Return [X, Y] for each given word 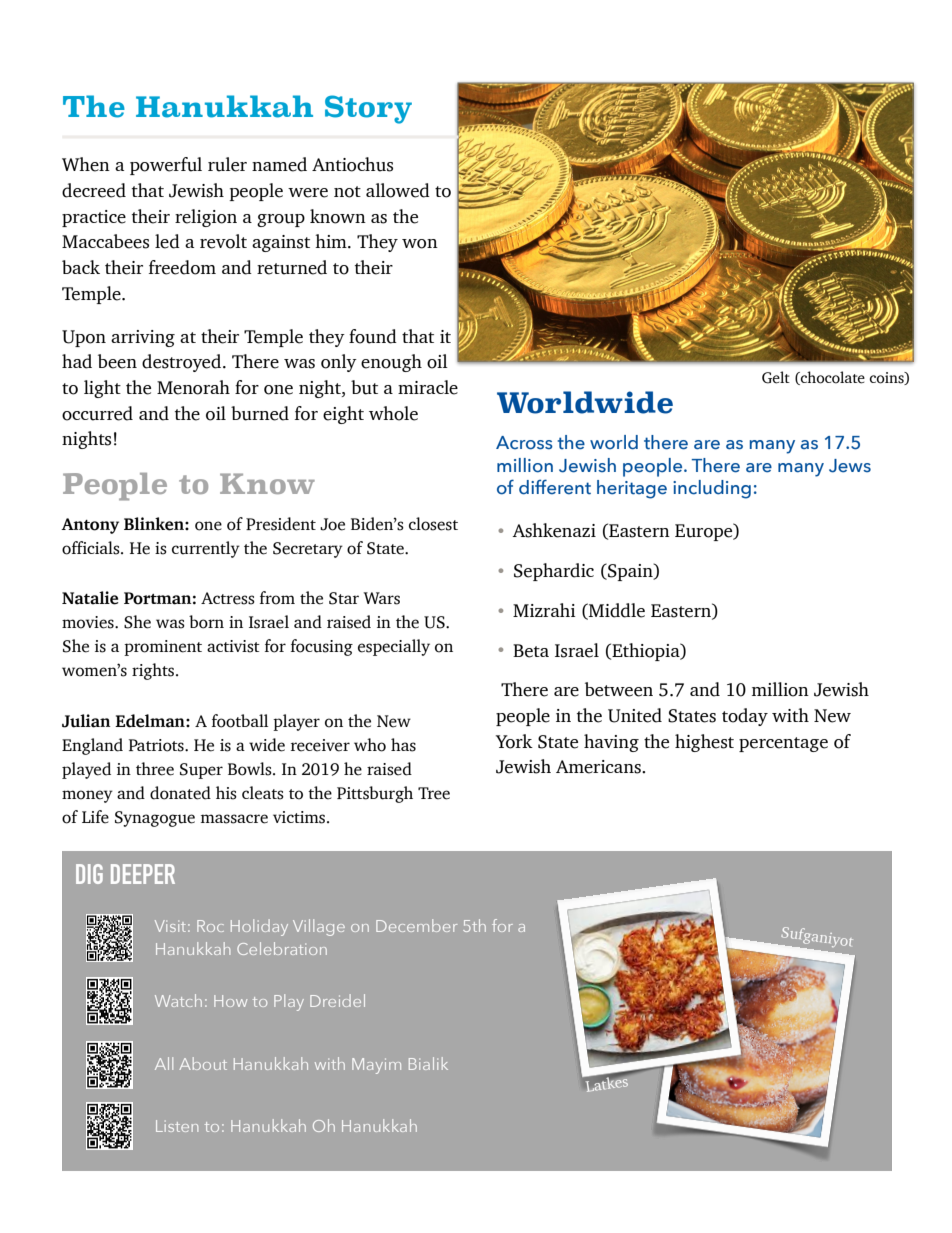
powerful [166, 166]
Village [319, 927]
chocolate [832, 378]
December [416, 925]
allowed [398, 190]
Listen [177, 1126]
